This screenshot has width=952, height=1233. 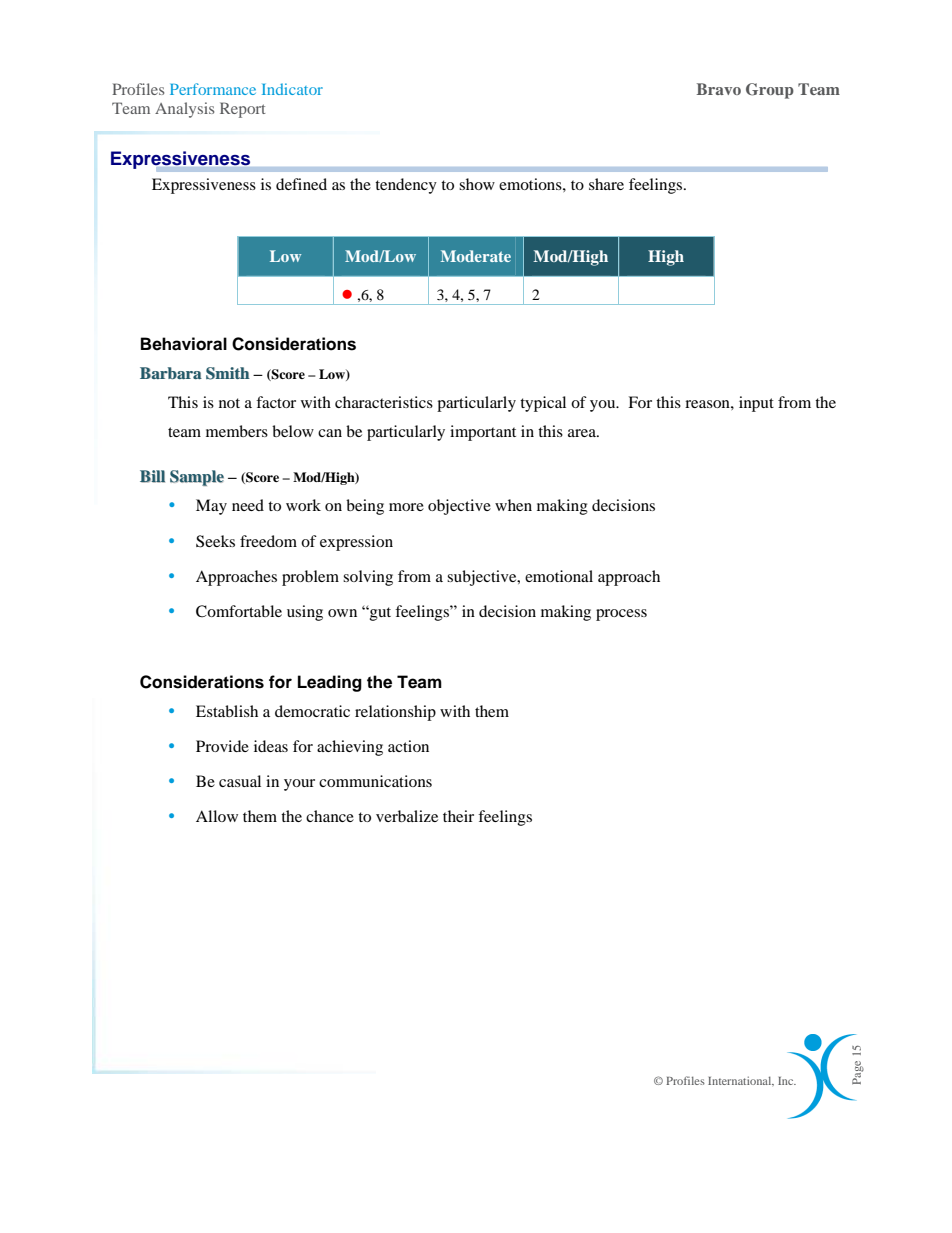 I want to click on their, so click(x=458, y=816).
